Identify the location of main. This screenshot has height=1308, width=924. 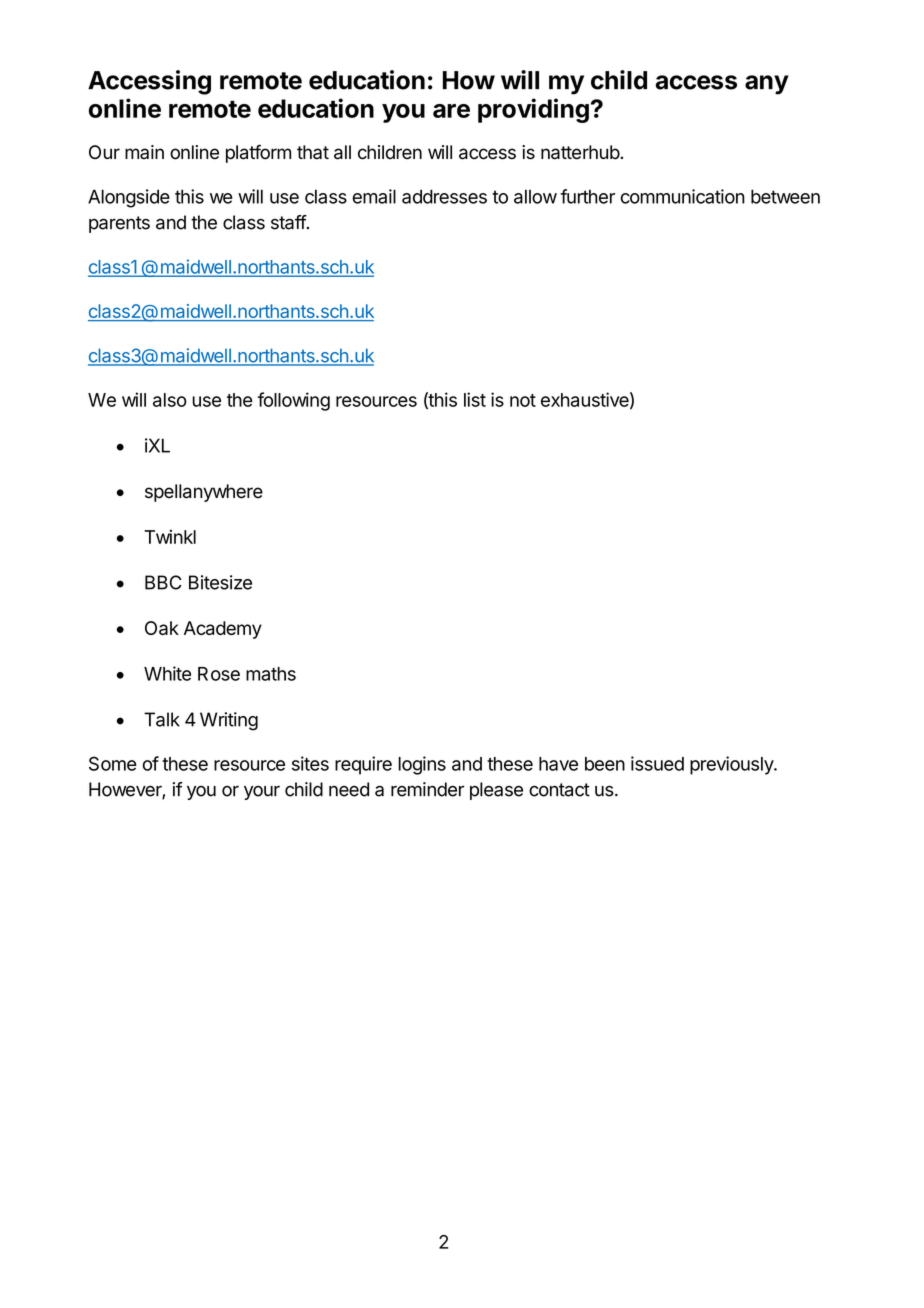
(144, 152).
